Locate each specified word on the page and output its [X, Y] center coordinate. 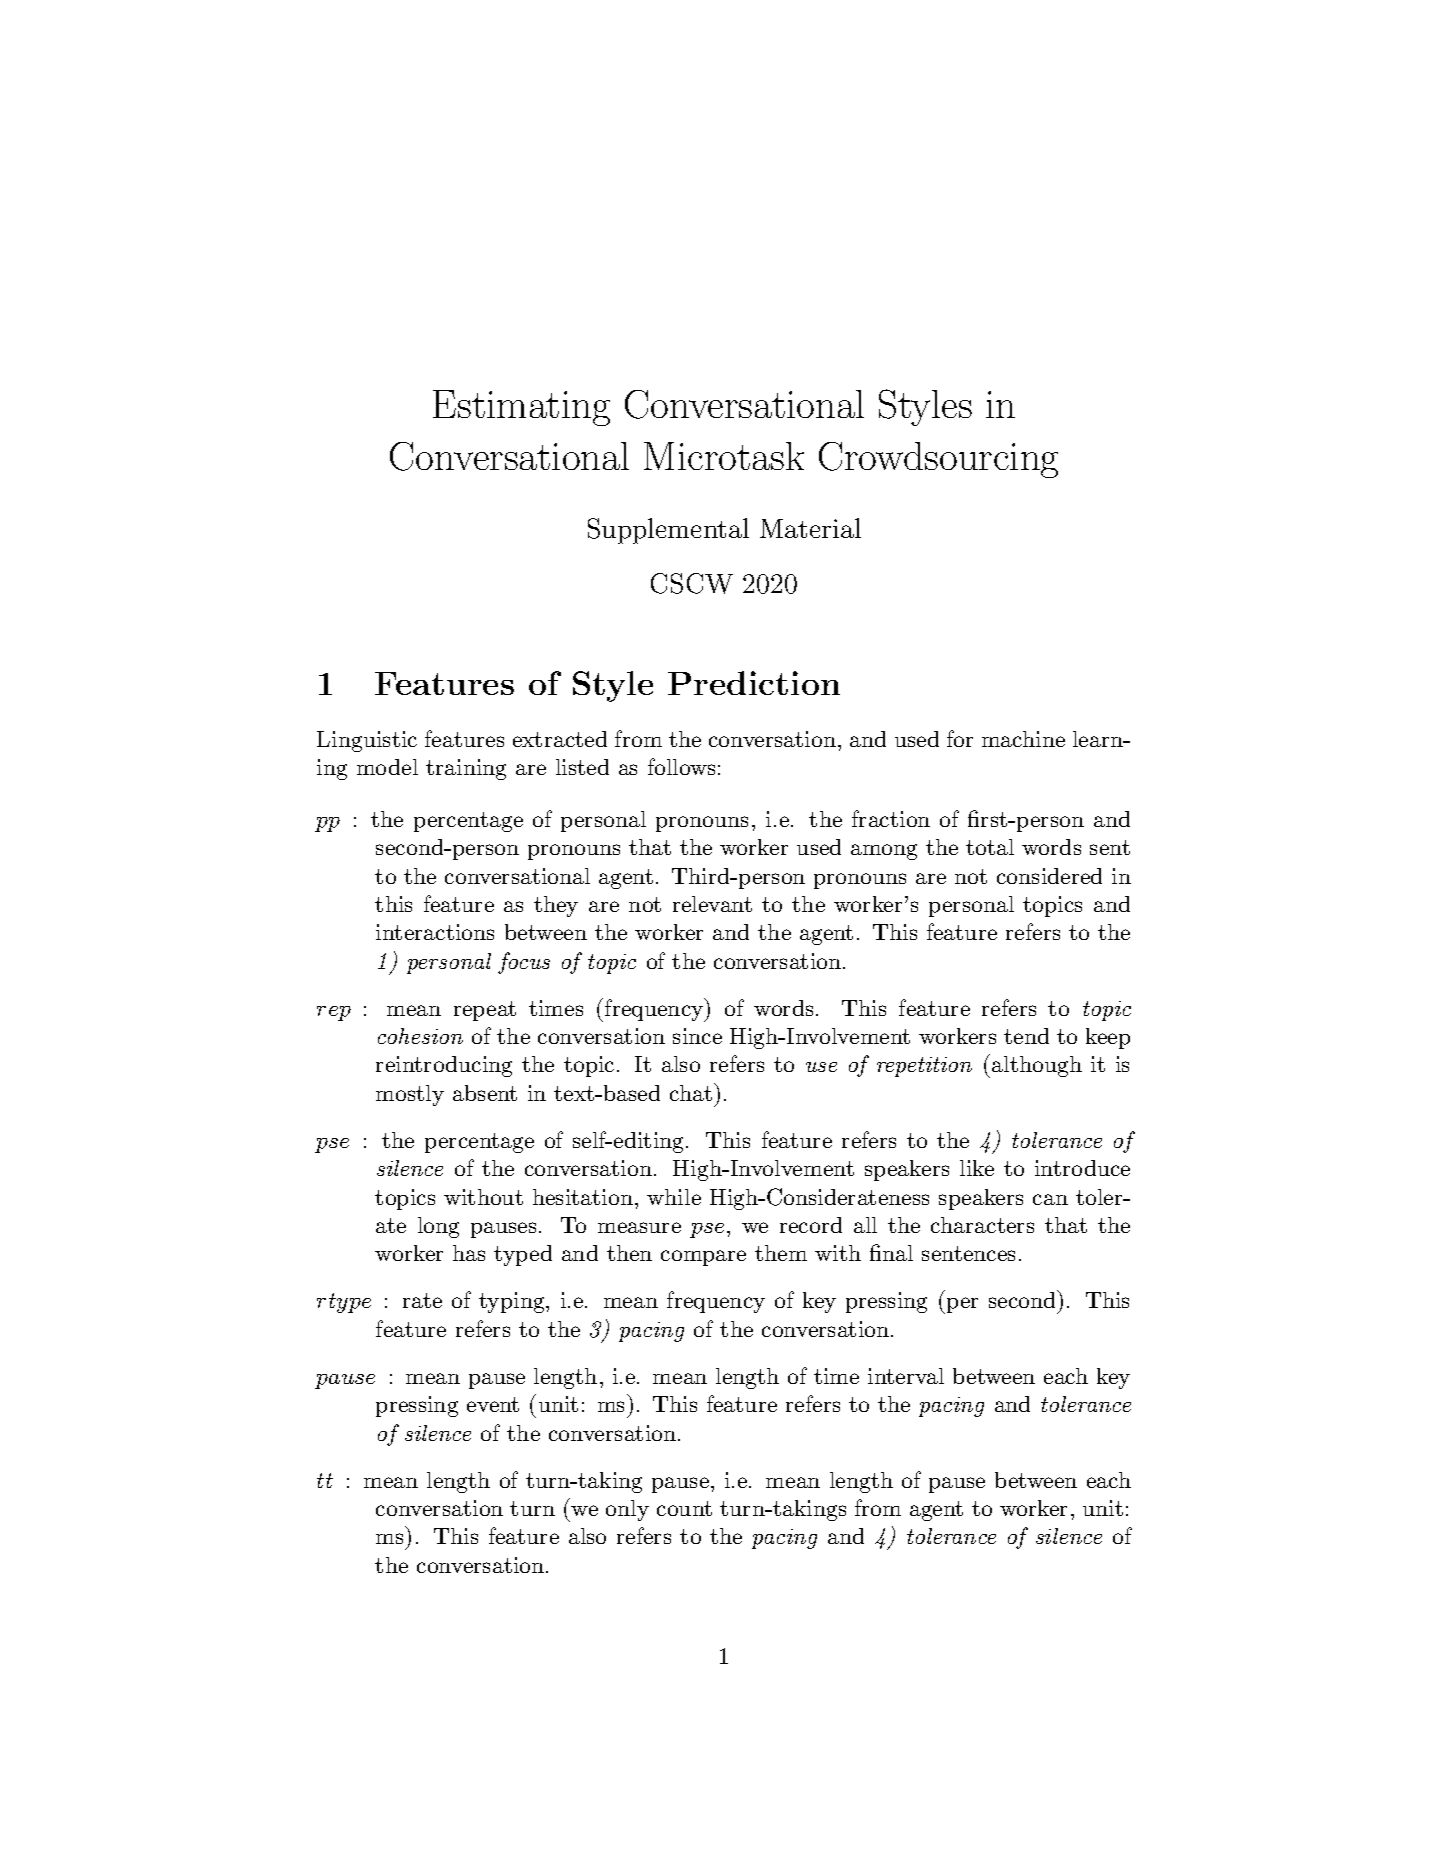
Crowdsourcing [938, 460]
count [684, 1508]
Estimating [521, 408]
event [493, 1404]
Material [810, 528]
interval [906, 1376]
